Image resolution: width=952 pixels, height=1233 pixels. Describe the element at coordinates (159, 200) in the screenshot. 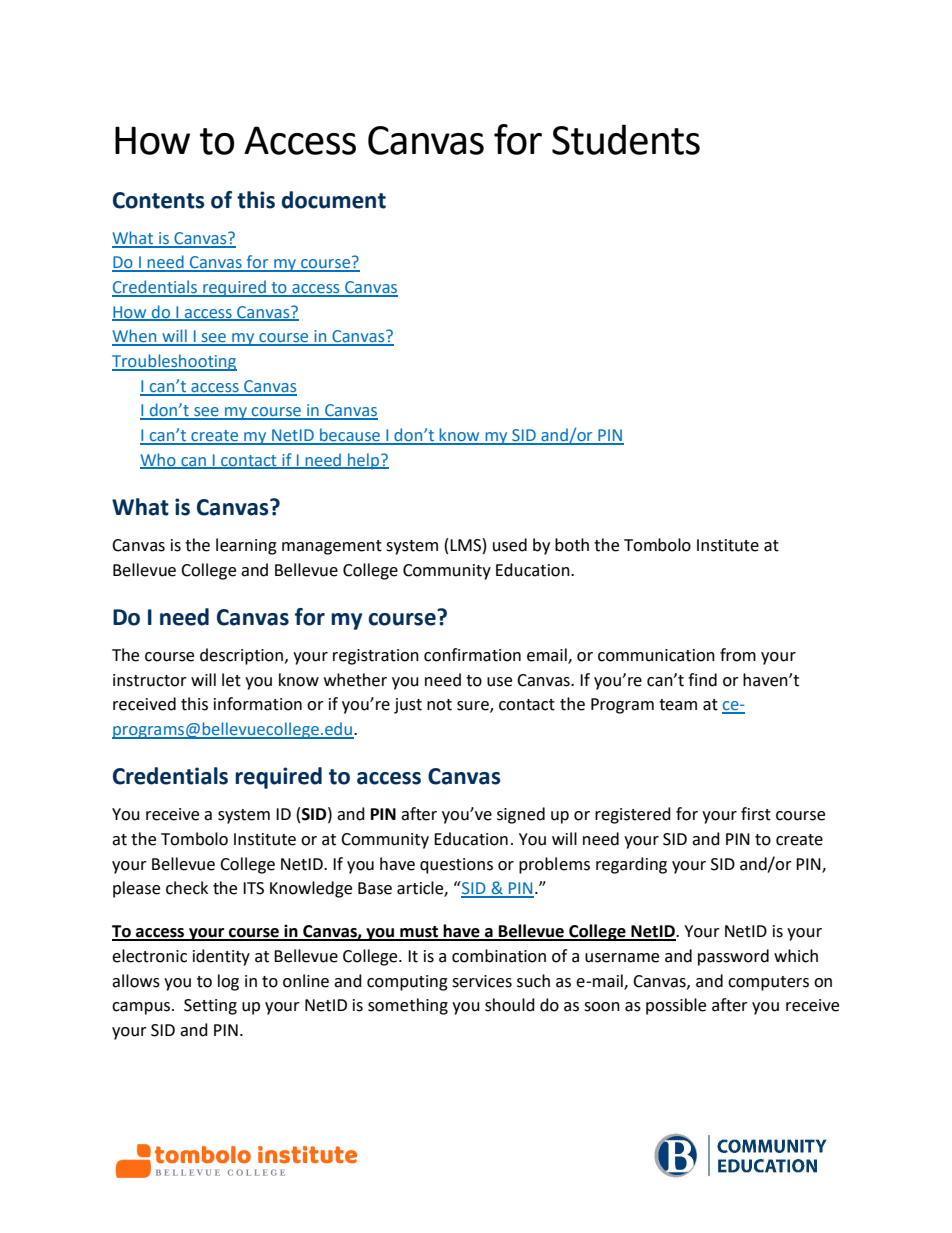

I see `Contents` at that location.
